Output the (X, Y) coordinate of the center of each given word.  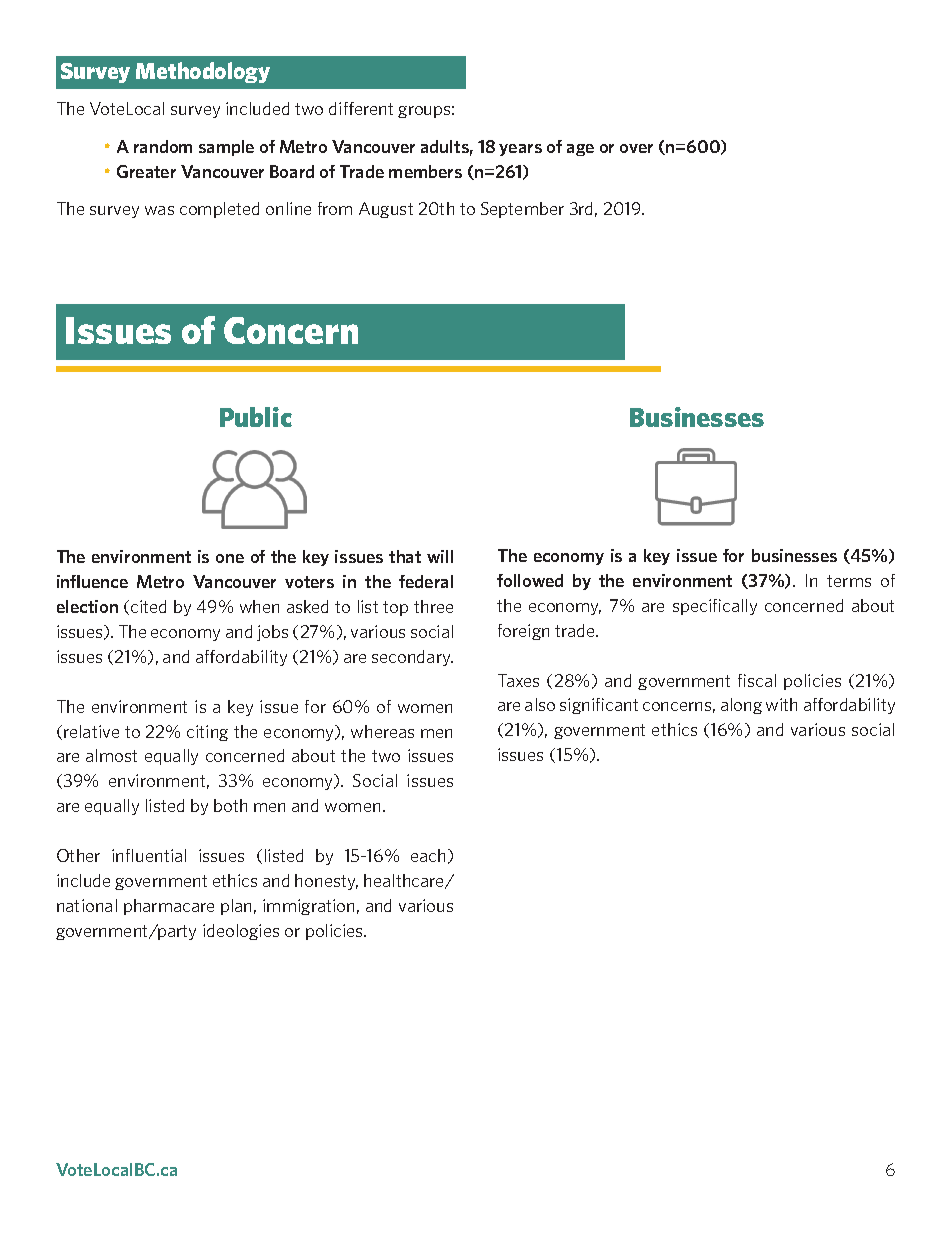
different (361, 108)
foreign (523, 632)
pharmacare (169, 907)
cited (148, 606)
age (580, 150)
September (522, 210)
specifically (715, 607)
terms (849, 581)
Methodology (203, 72)
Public (256, 417)
